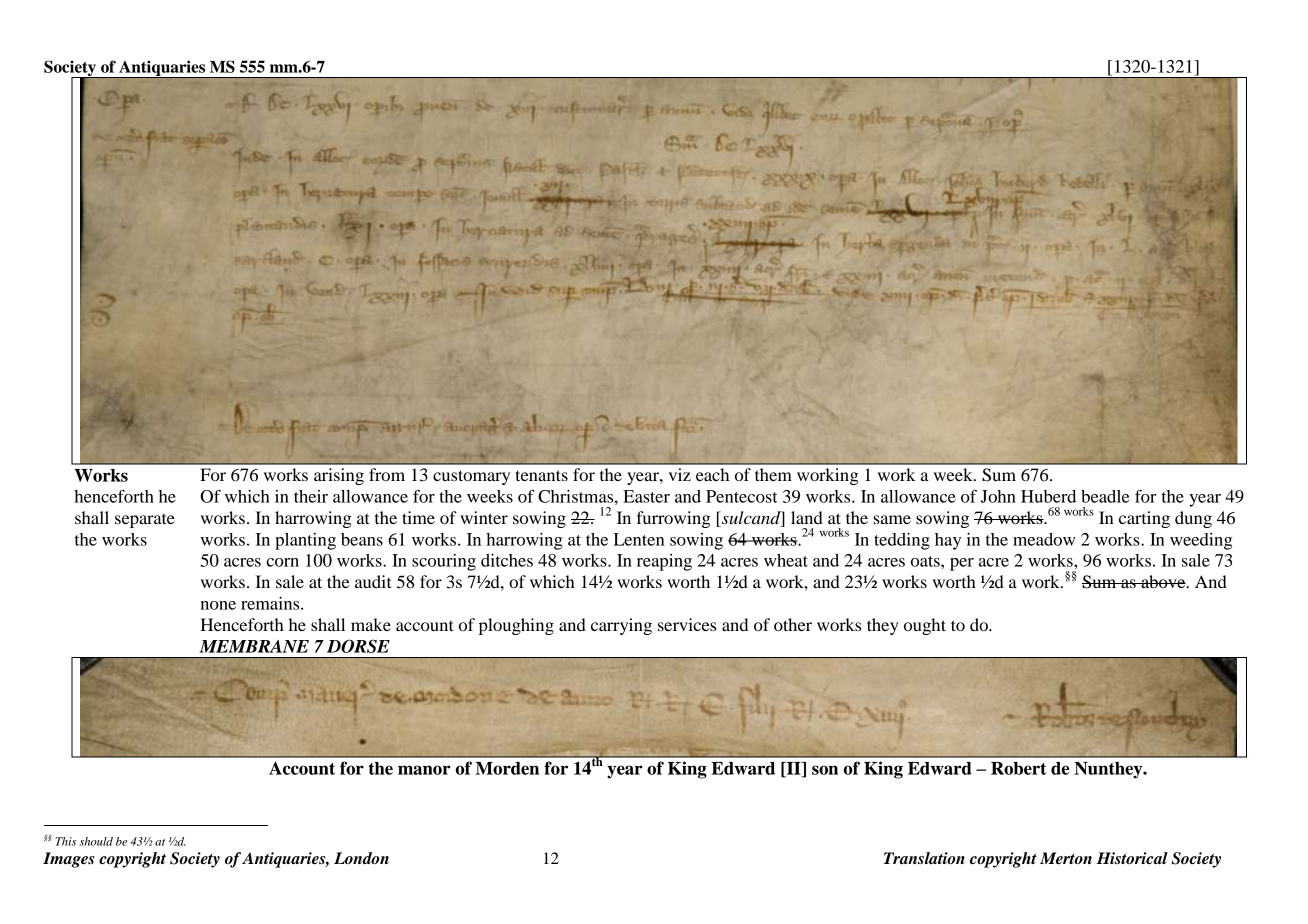 This image has height=924, width=1308. What do you see at coordinates (825, 770) in the image?
I see `son` at bounding box center [825, 770].
